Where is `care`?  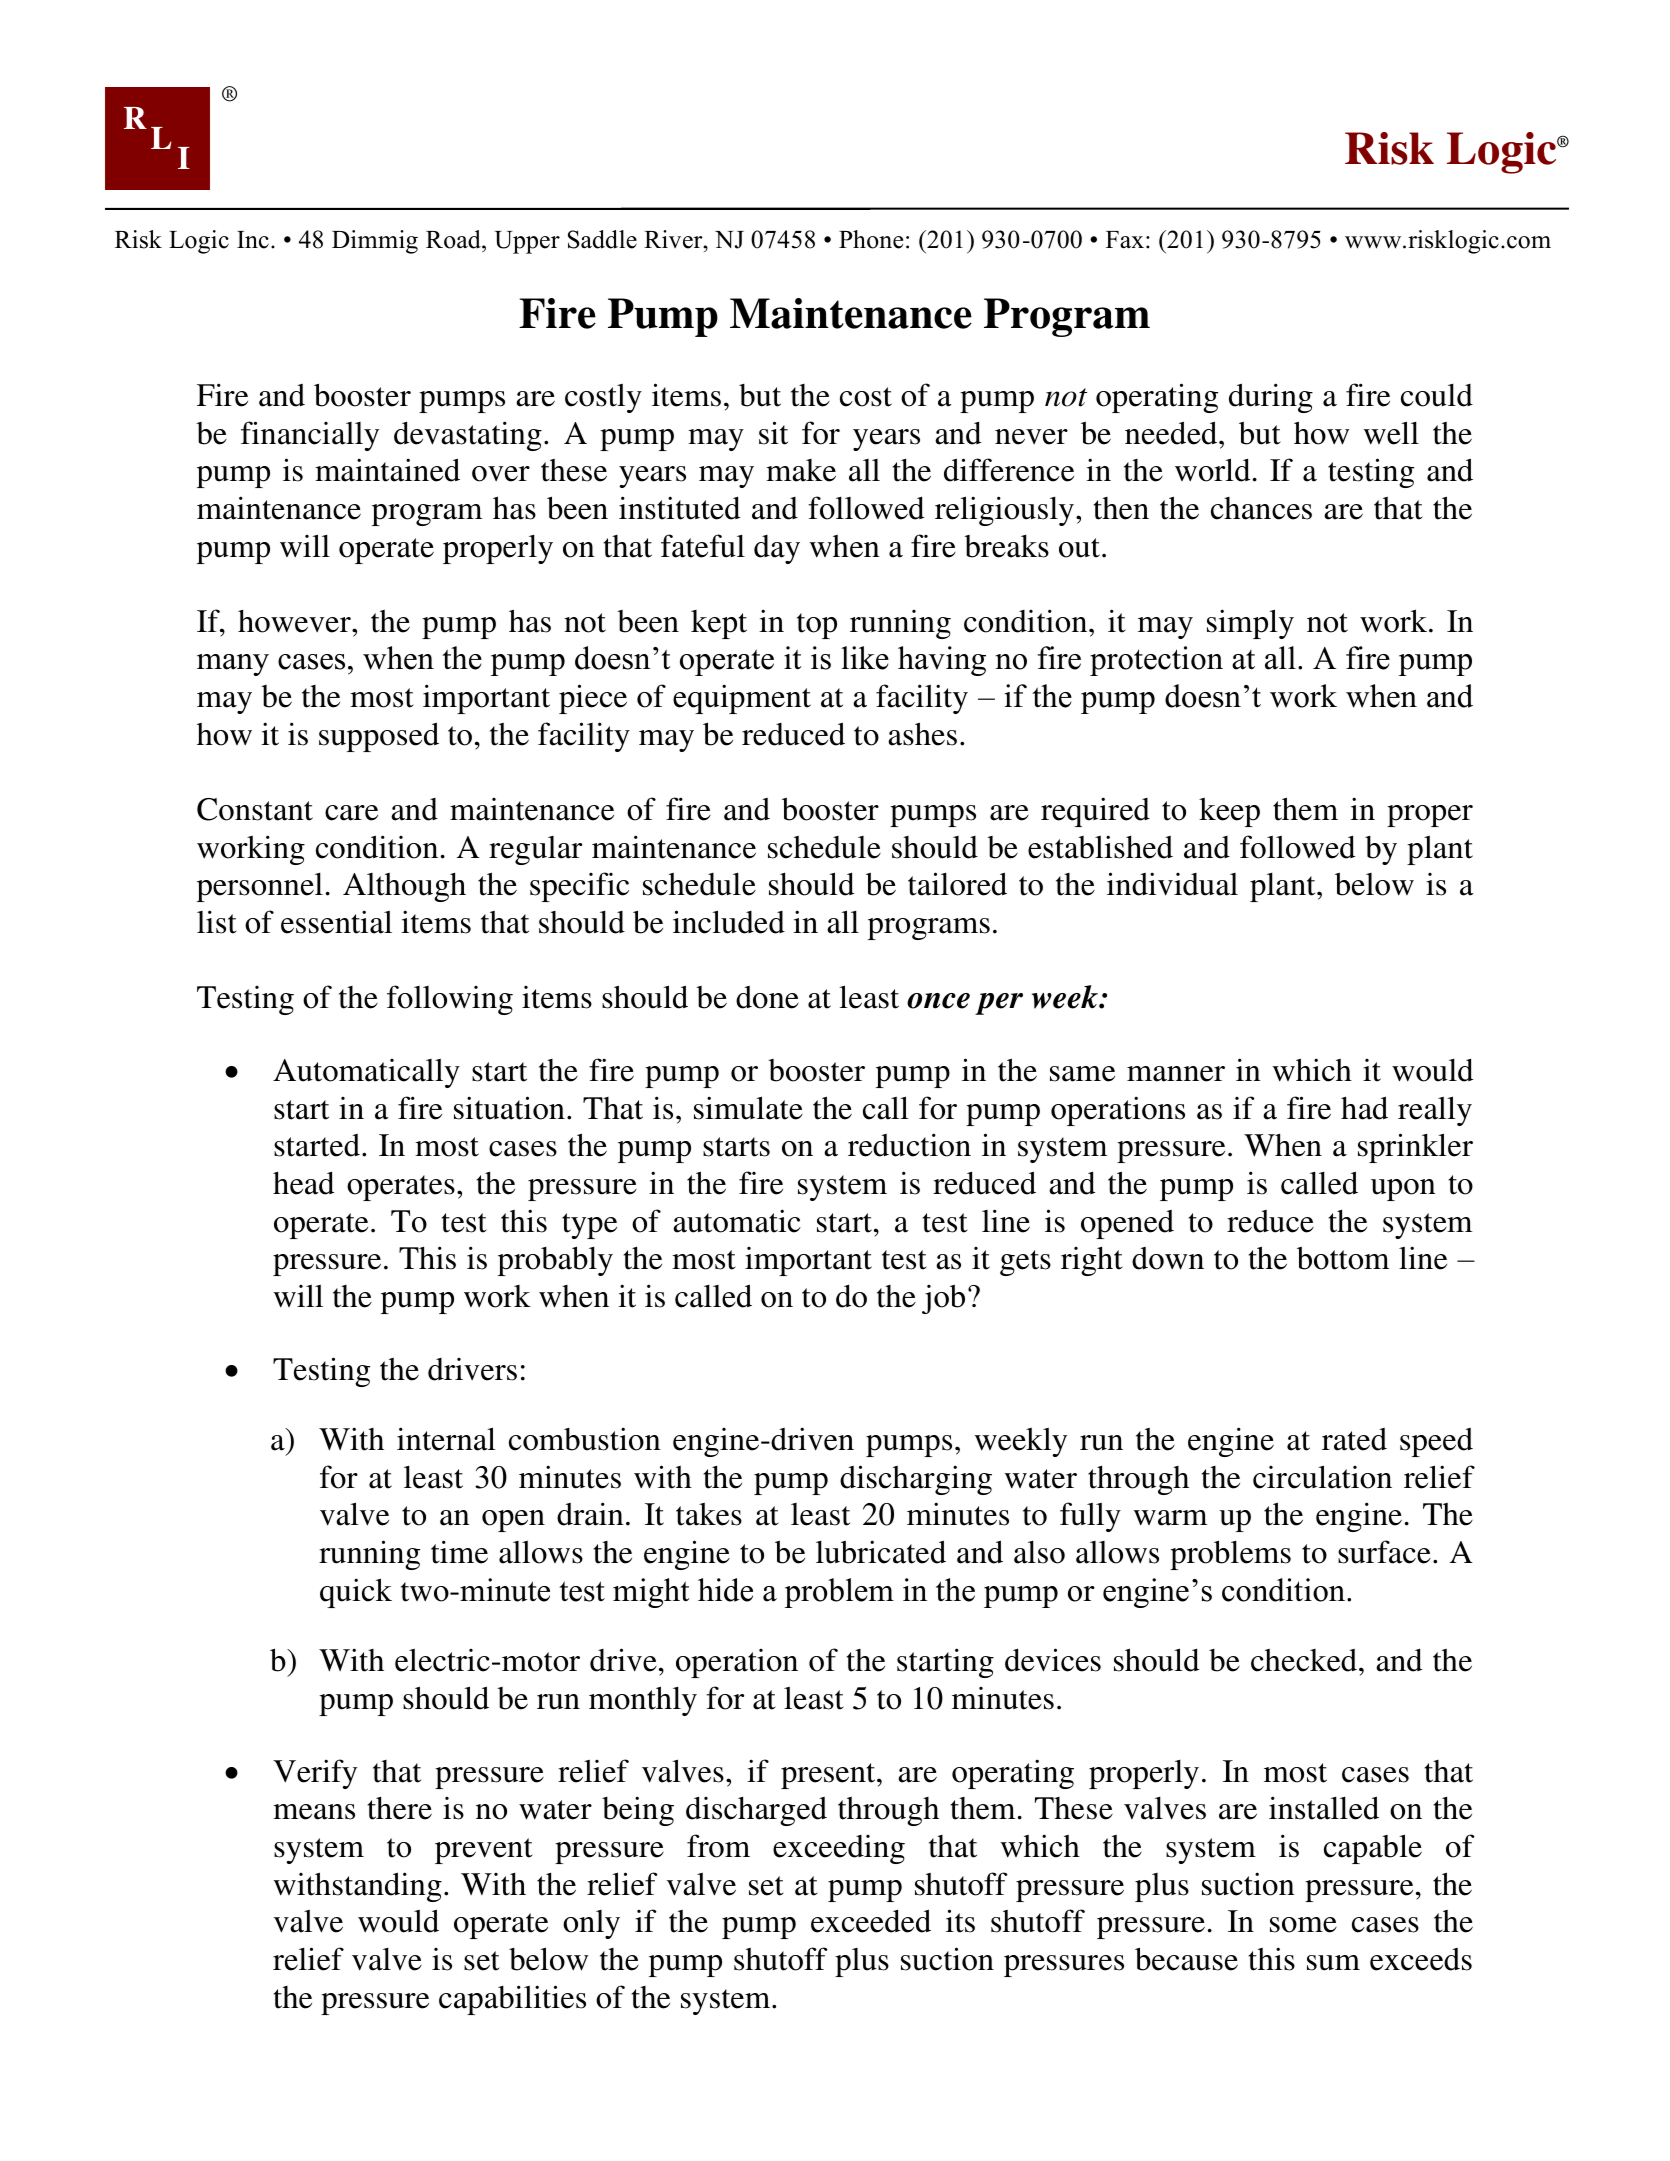
care is located at coordinates (351, 813).
